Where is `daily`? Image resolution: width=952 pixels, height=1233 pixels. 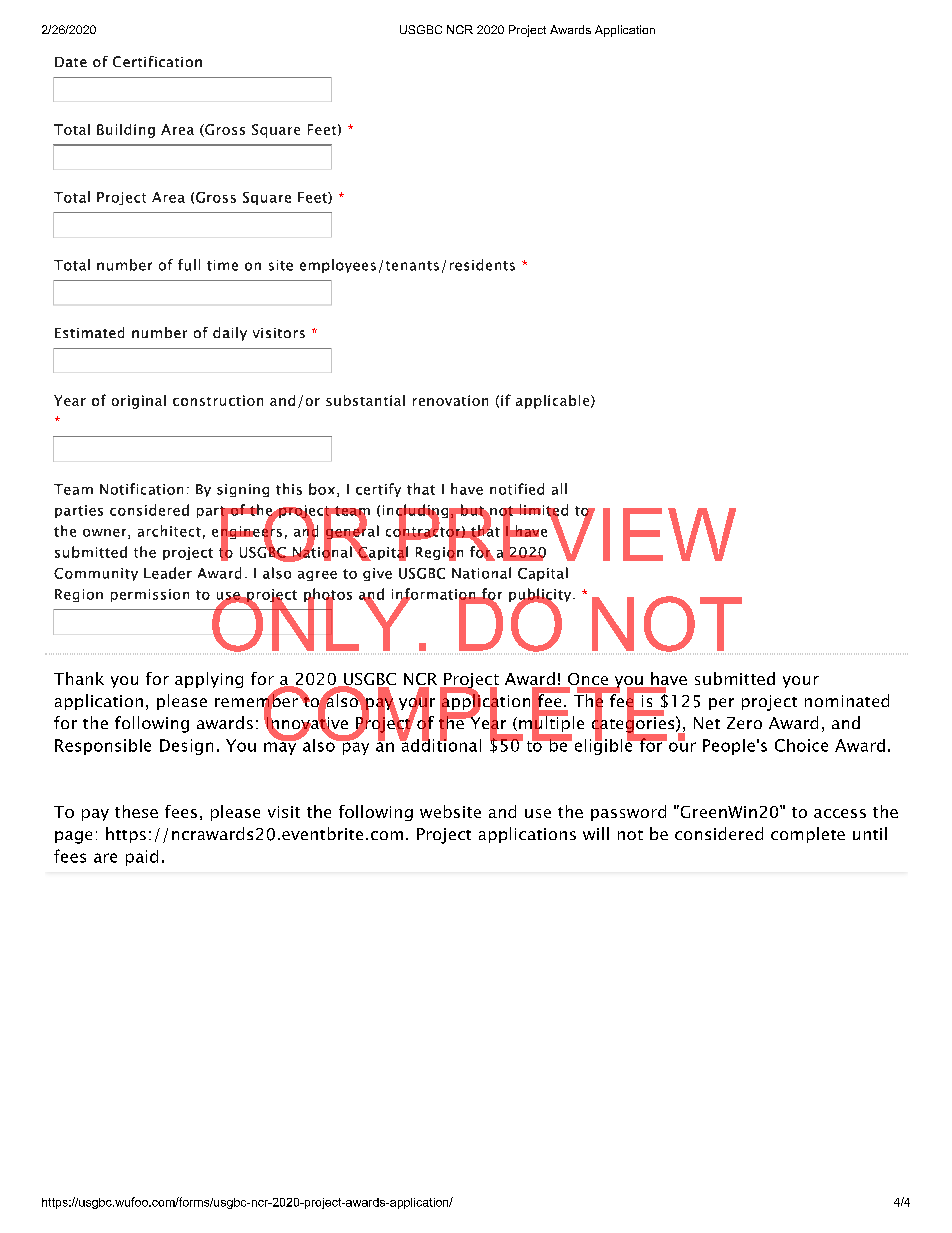
daily is located at coordinates (230, 334).
